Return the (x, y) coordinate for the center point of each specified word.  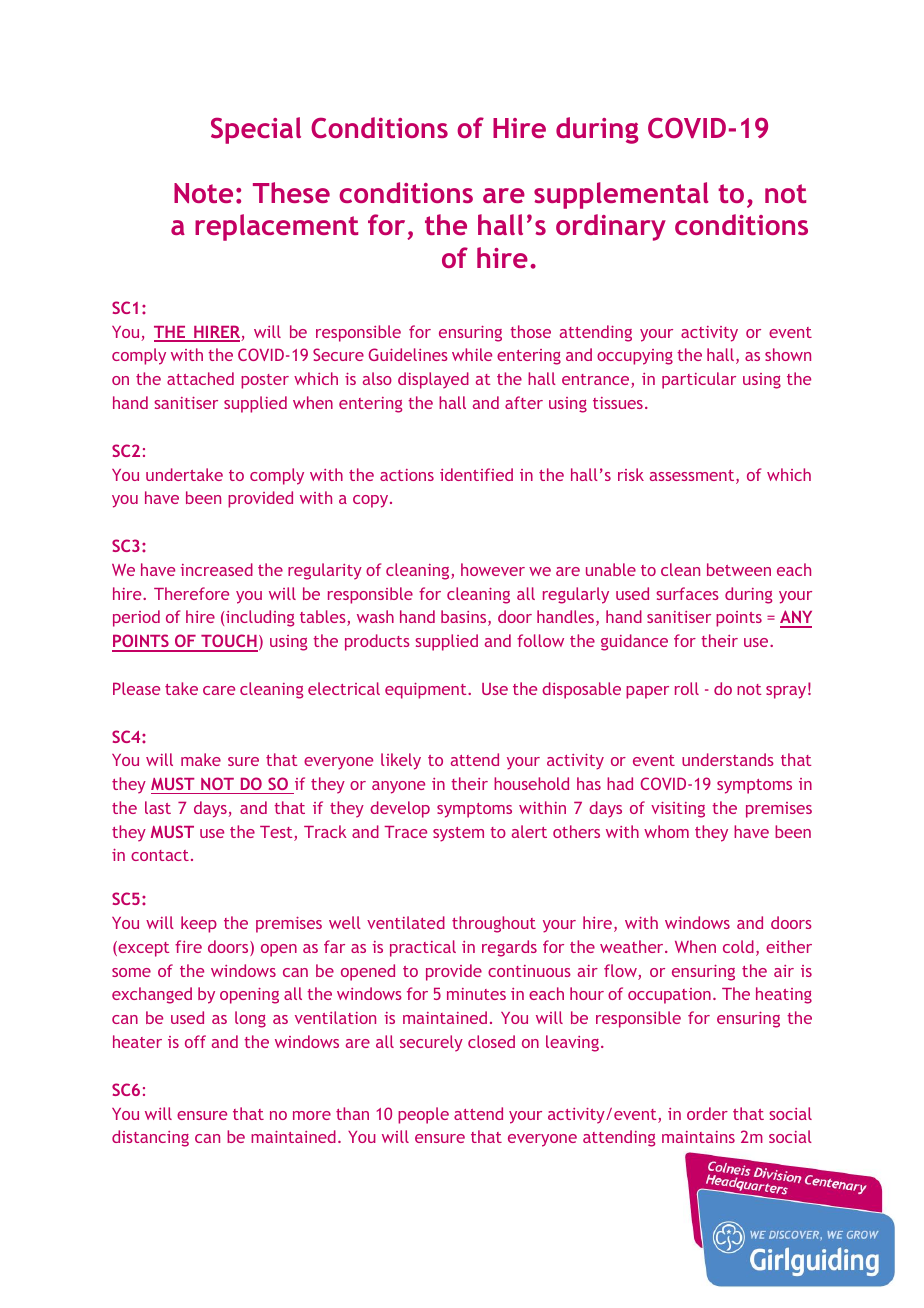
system (458, 834)
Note (203, 193)
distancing (150, 1138)
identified (476, 474)
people (423, 1115)
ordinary (611, 227)
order (707, 1113)
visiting (678, 810)
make (201, 759)
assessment (693, 477)
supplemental (621, 195)
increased (216, 569)
